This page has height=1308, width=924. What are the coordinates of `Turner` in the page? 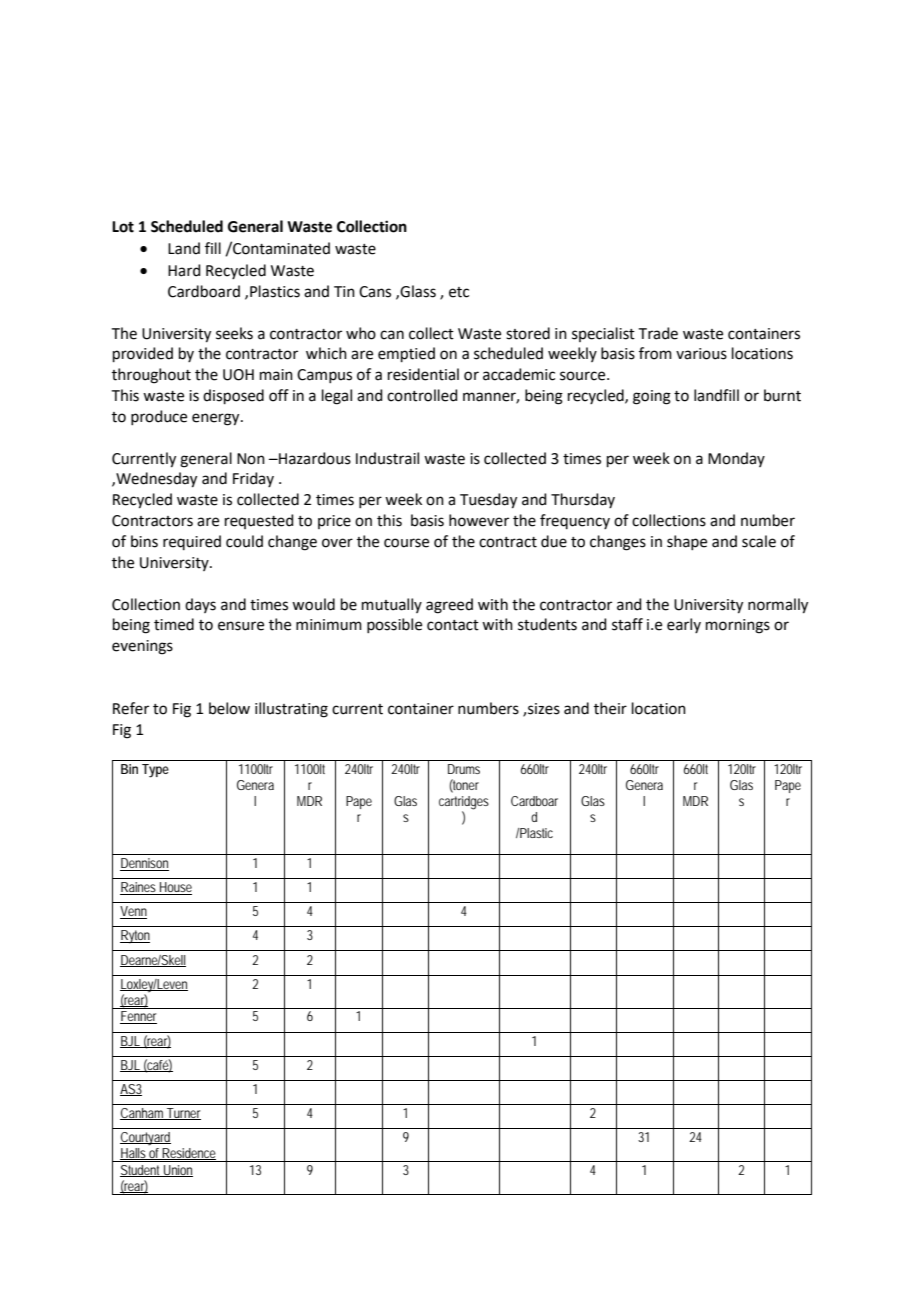 It's located at (183, 1114).
